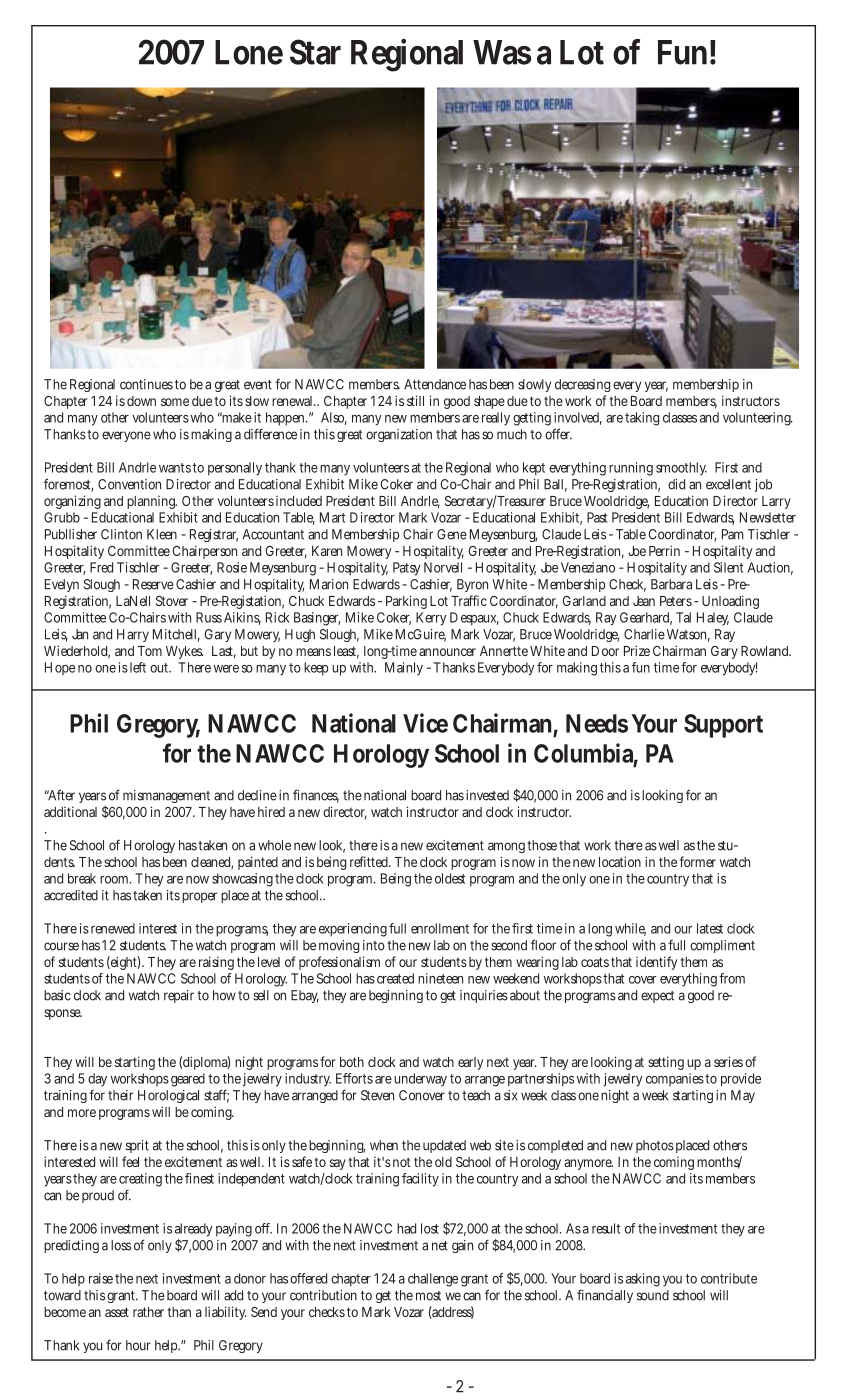 The height and width of the screenshot is (1400, 849). What do you see at coordinates (582, 385) in the screenshot?
I see `decreasing` at bounding box center [582, 385].
